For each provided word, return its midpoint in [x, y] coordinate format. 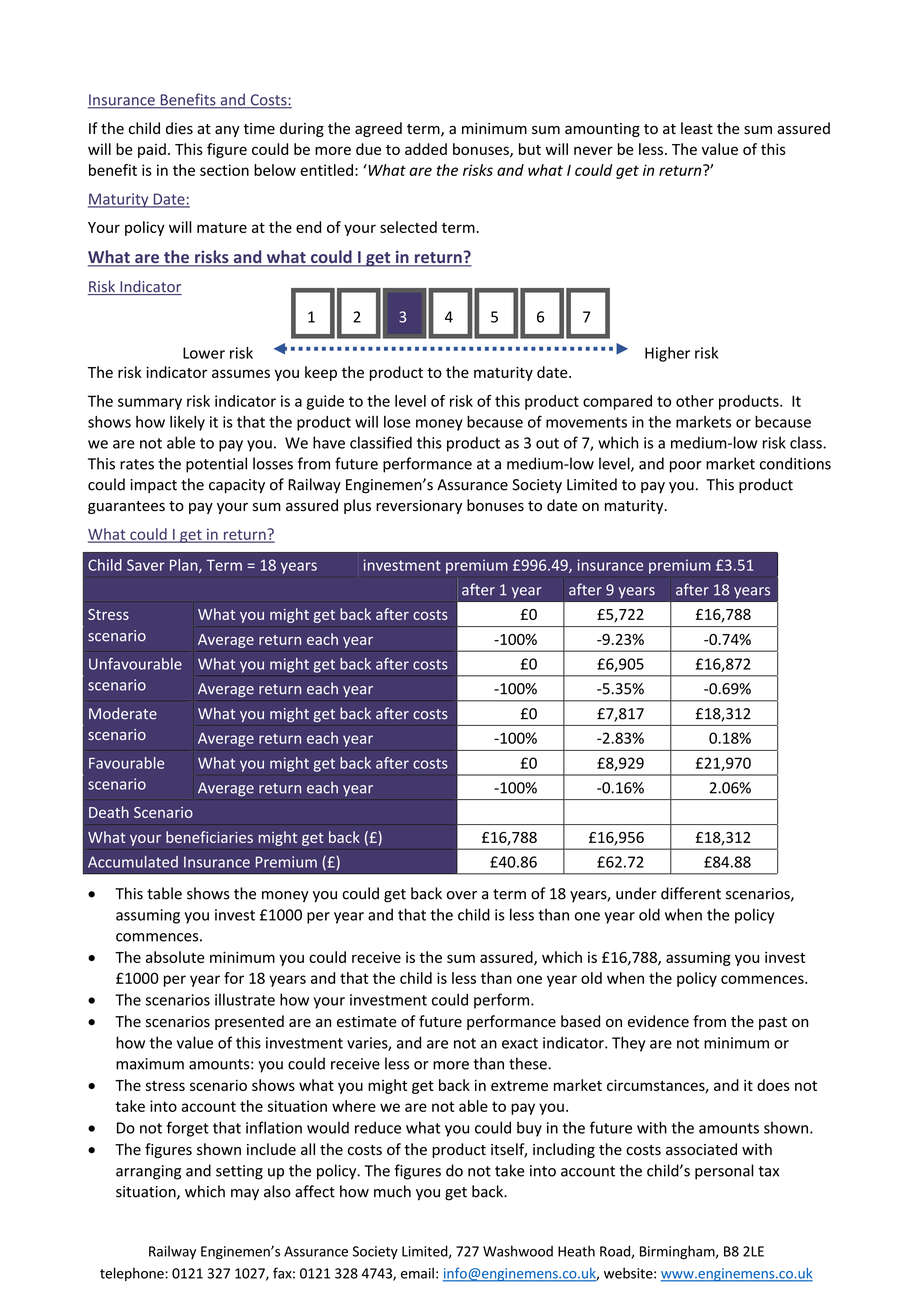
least [697, 128]
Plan [185, 566]
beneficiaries [209, 837]
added [426, 149]
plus [357, 506]
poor [686, 467]
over [462, 895]
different [691, 893]
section [224, 170]
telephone [133, 1274]
